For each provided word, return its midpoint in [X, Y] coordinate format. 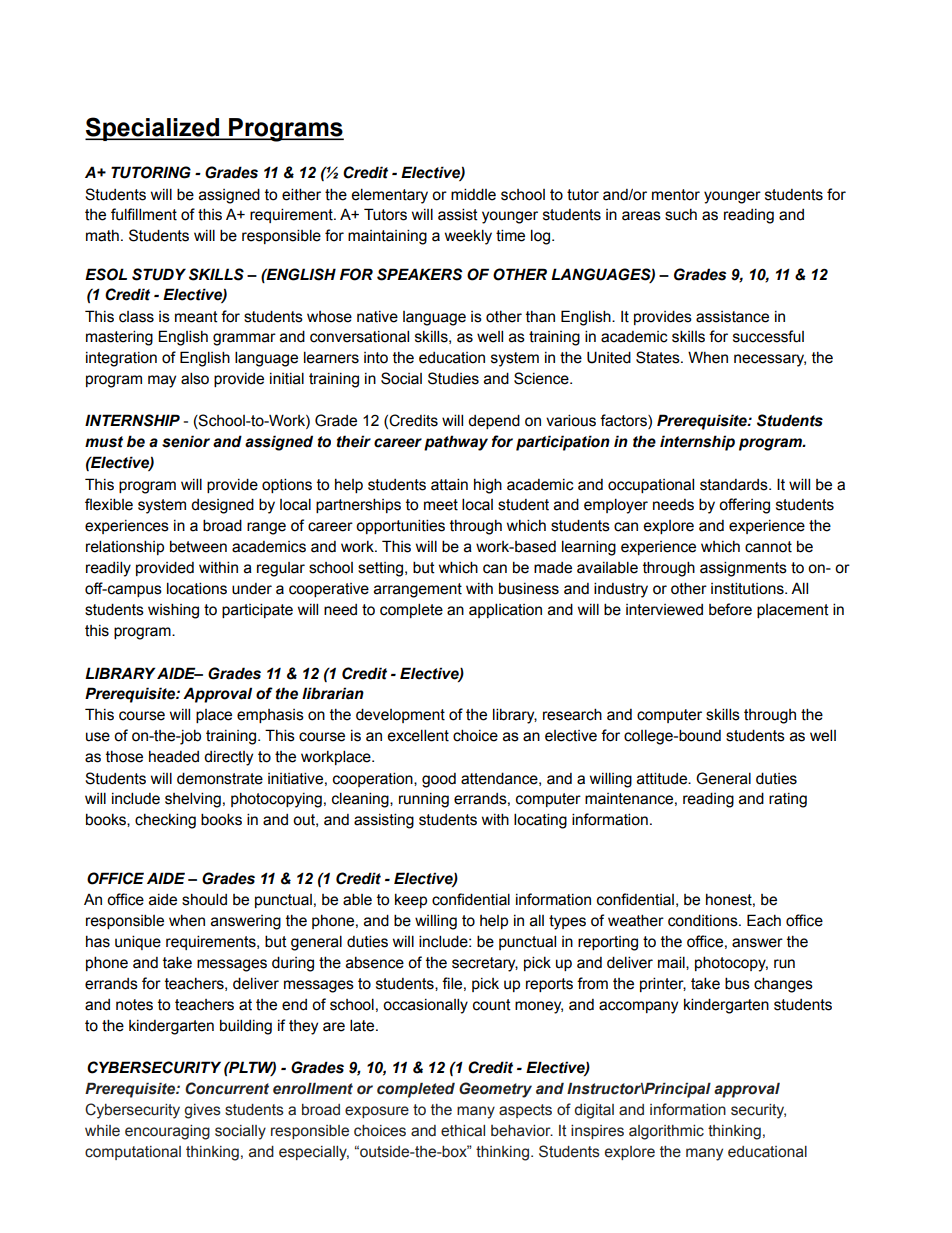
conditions [704, 920]
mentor [676, 195]
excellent [418, 735]
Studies [453, 378]
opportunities [400, 526]
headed [174, 757]
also [195, 378]
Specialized [153, 129]
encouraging [167, 1132]
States [659, 357]
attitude [663, 778]
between [198, 546]
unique [138, 942]
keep [411, 901]
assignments [743, 569]
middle [473, 194]
